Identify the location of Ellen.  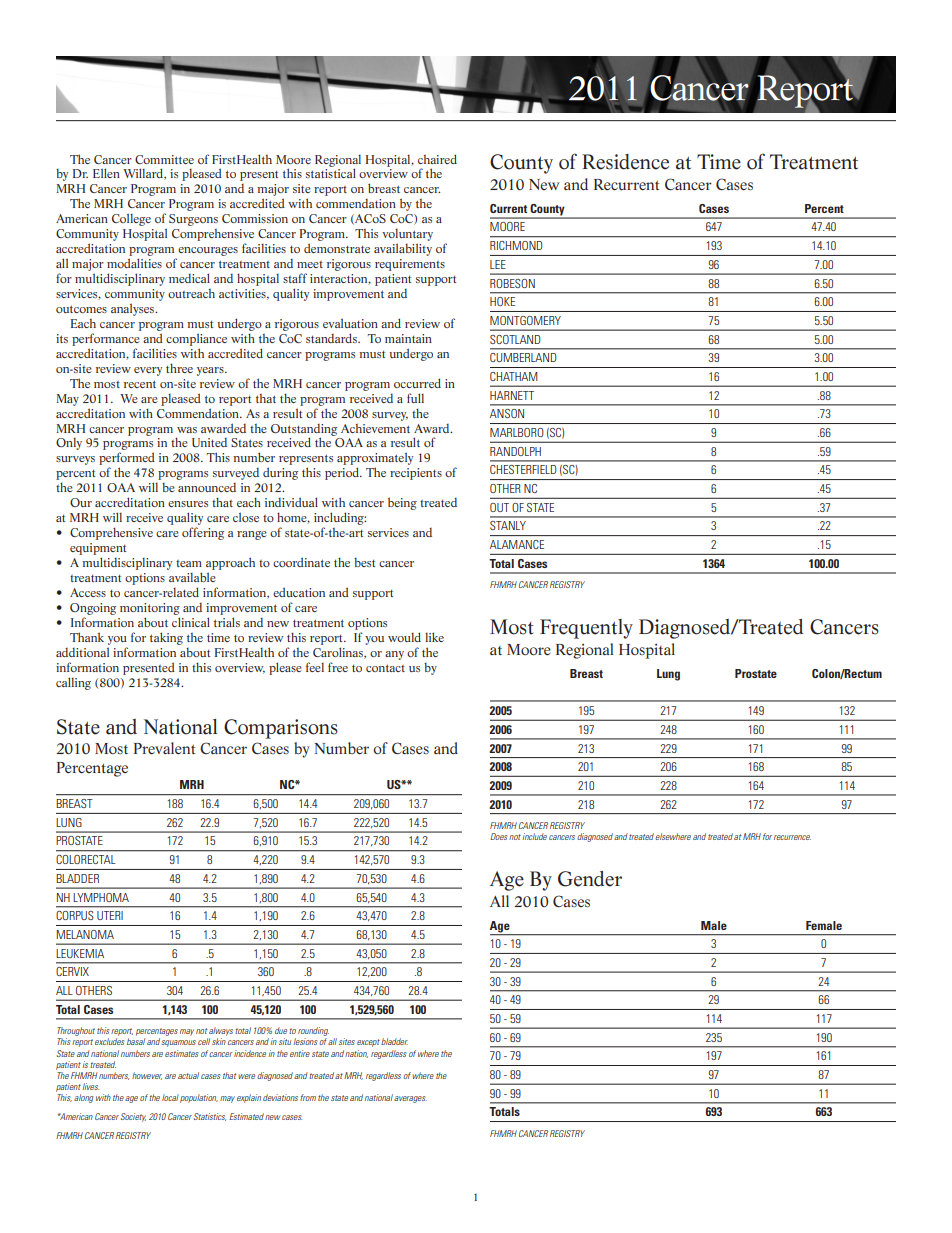
(106, 173).
